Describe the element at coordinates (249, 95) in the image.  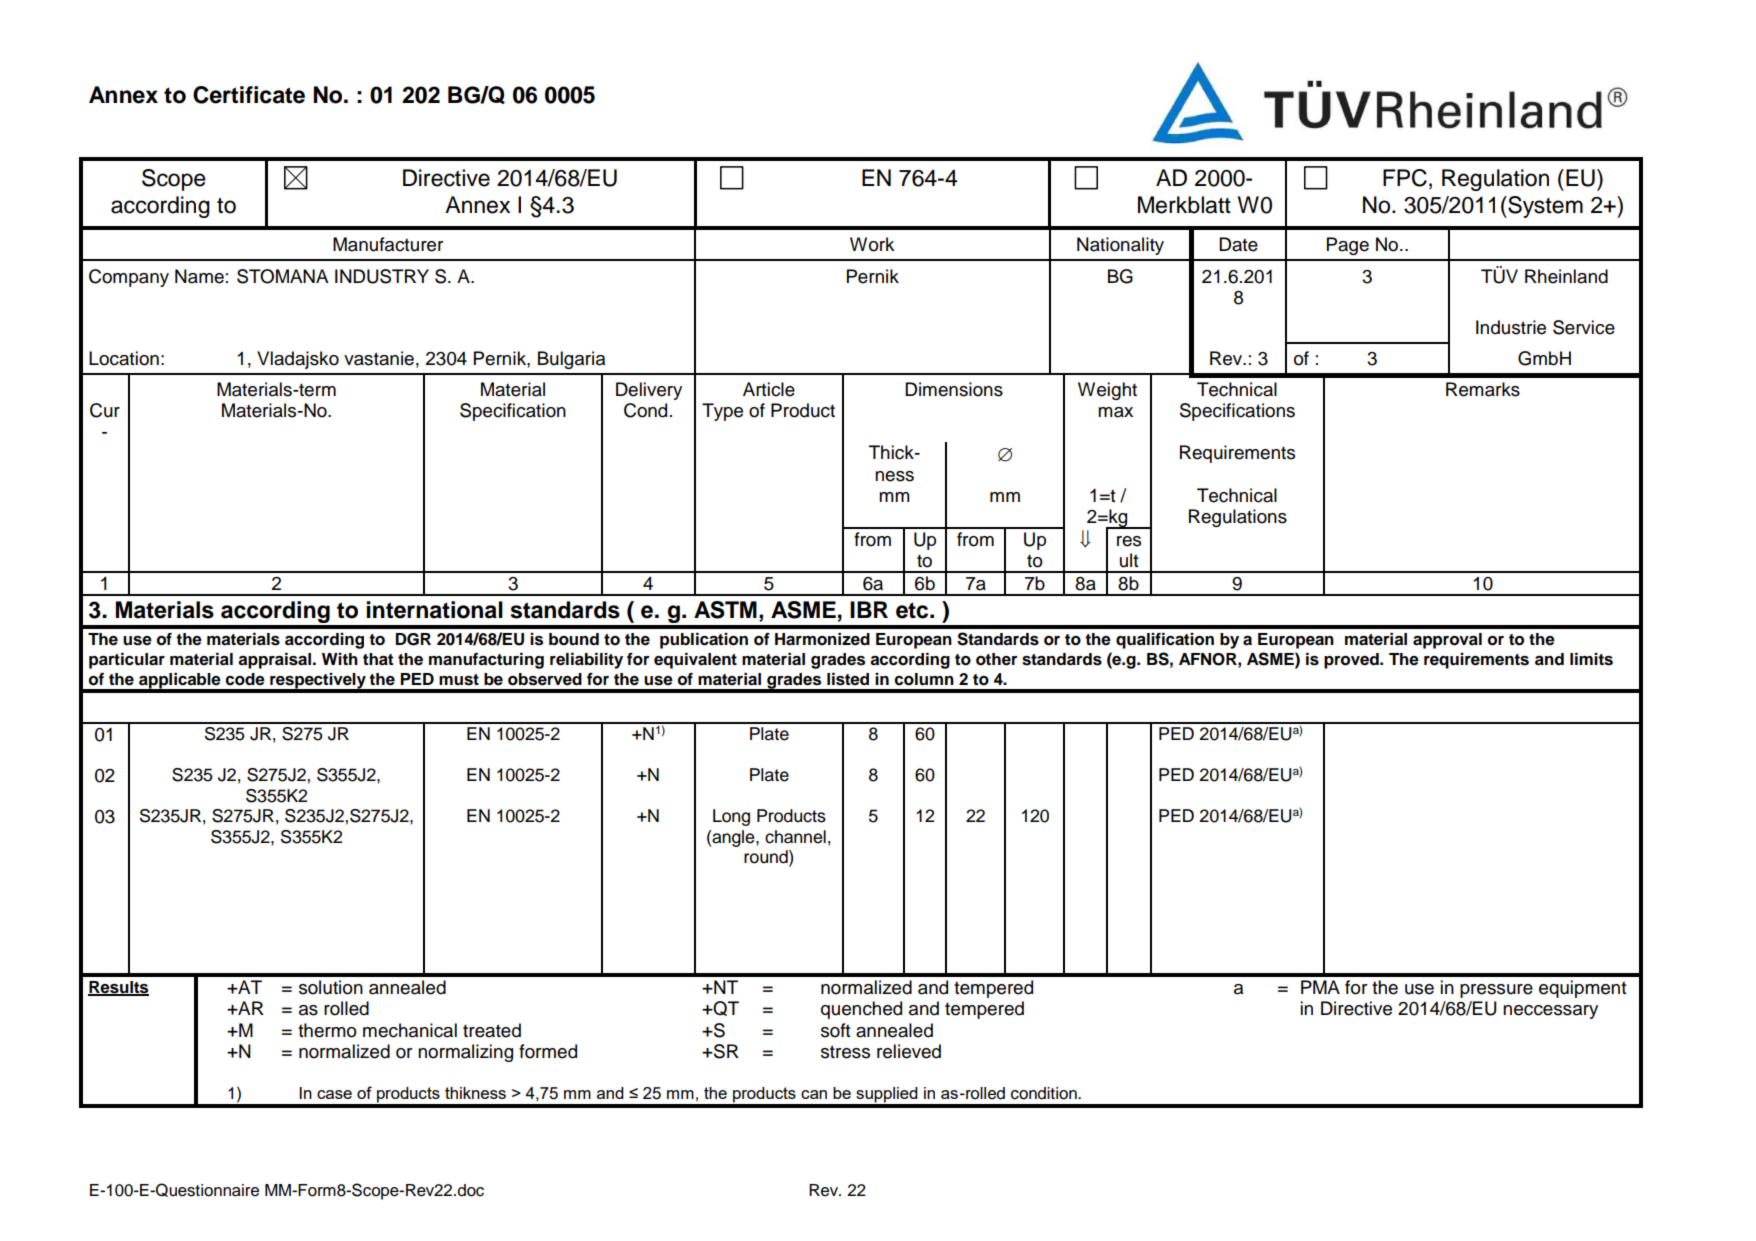
I see `Certificate` at that location.
